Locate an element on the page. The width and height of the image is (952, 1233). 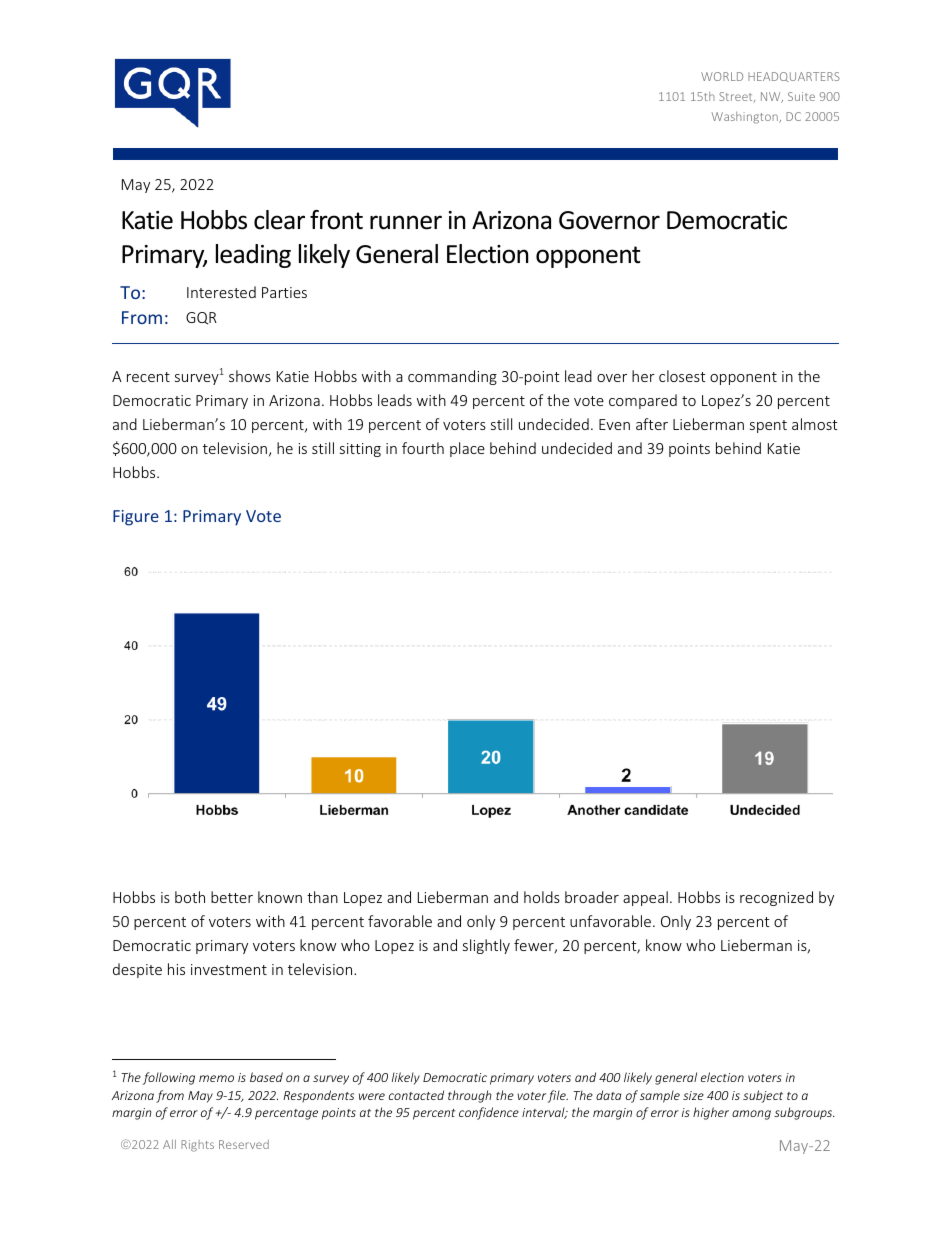
confidence is located at coordinates (489, 1113).
